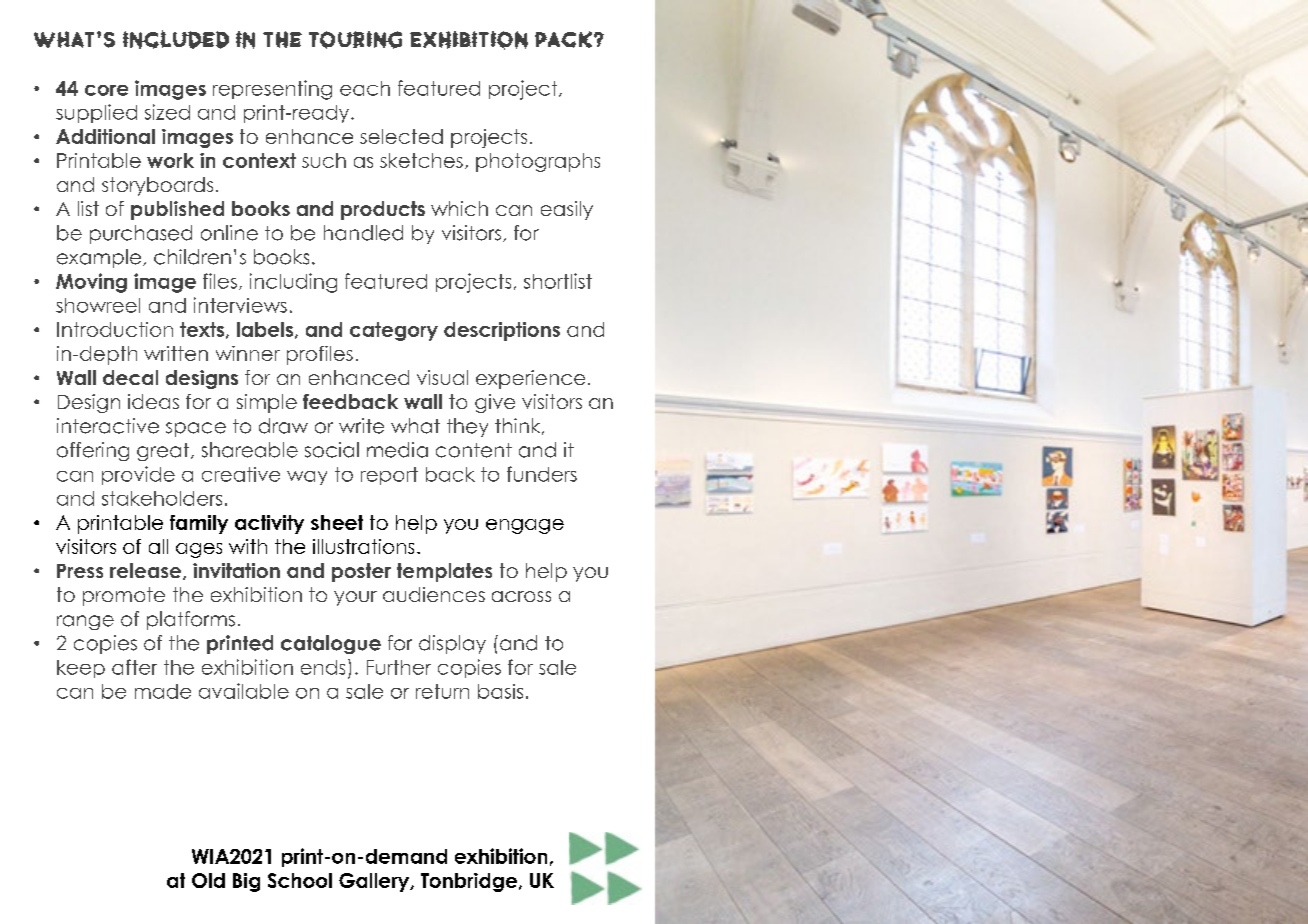 The height and width of the document is (924, 1308). What do you see at coordinates (459, 208) in the document?
I see `which` at bounding box center [459, 208].
